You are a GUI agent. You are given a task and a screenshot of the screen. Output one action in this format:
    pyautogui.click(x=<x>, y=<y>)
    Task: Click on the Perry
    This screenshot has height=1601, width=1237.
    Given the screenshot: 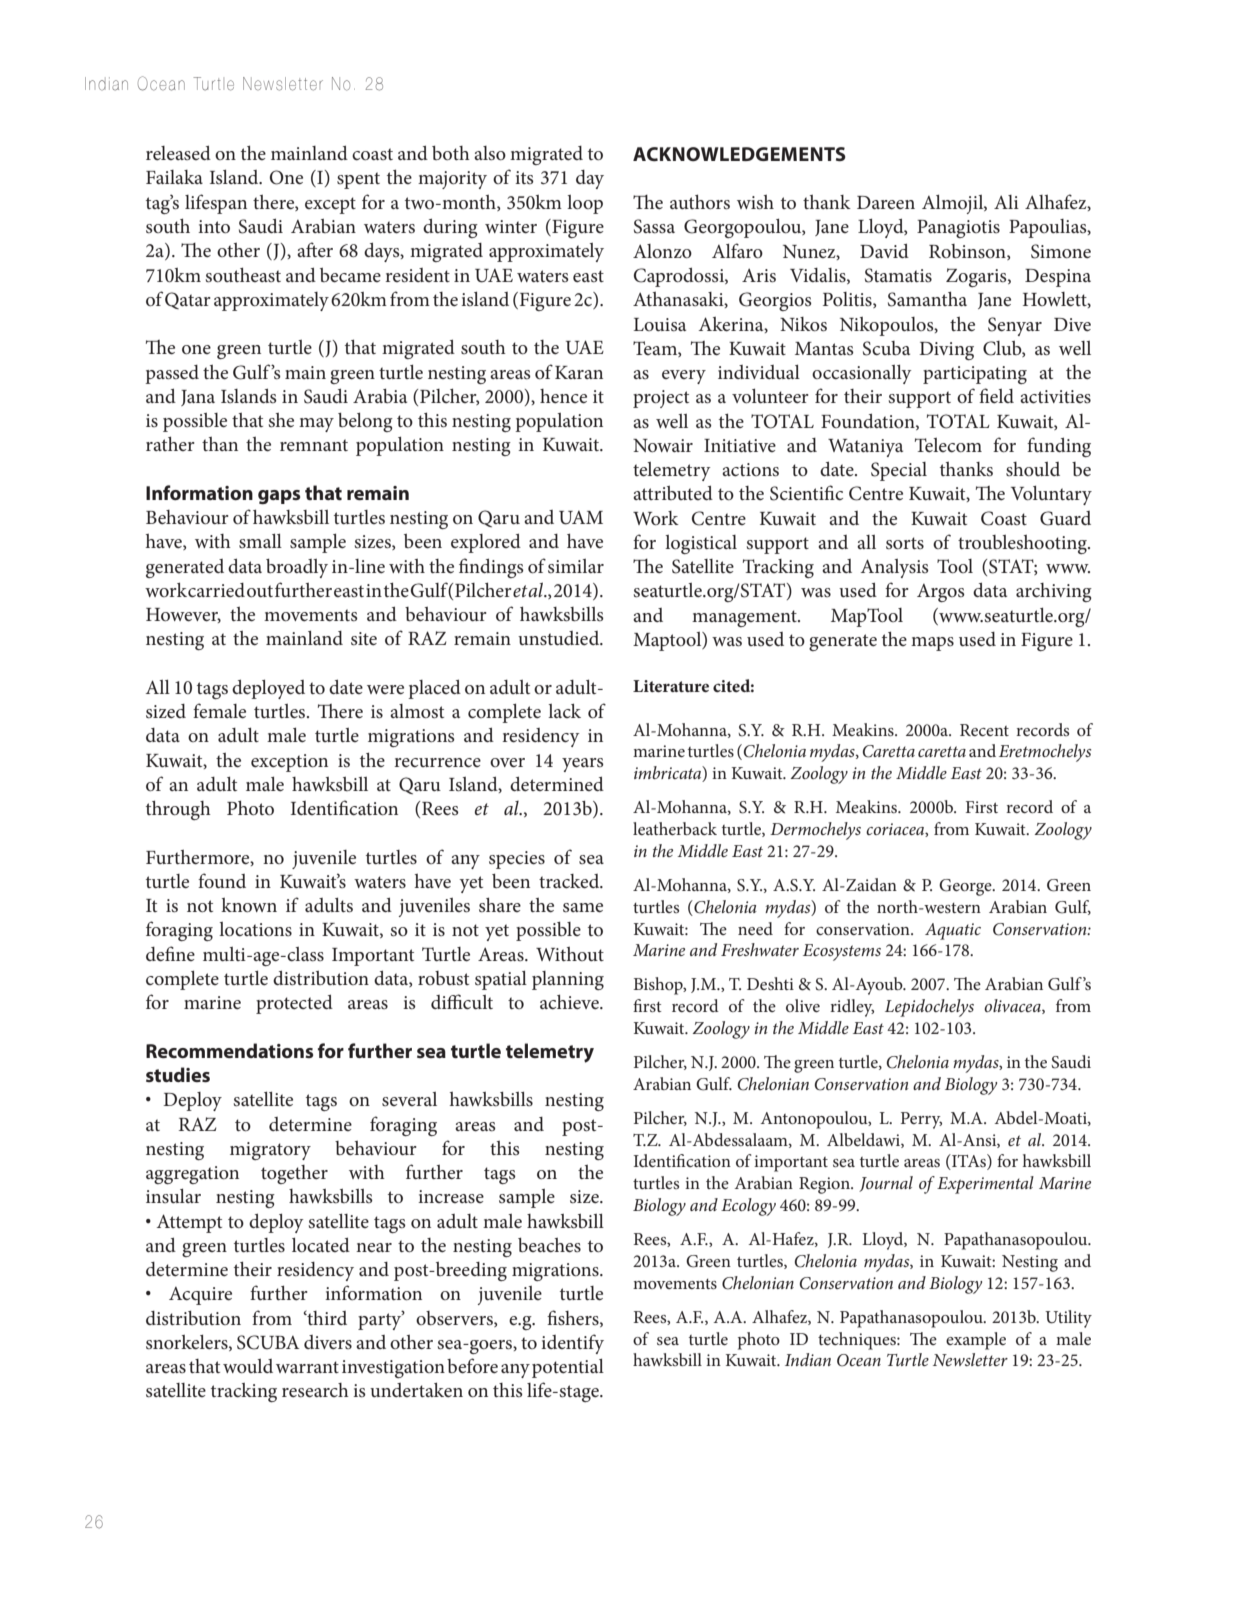 What is the action you would take?
    pyautogui.click(x=921, y=1120)
